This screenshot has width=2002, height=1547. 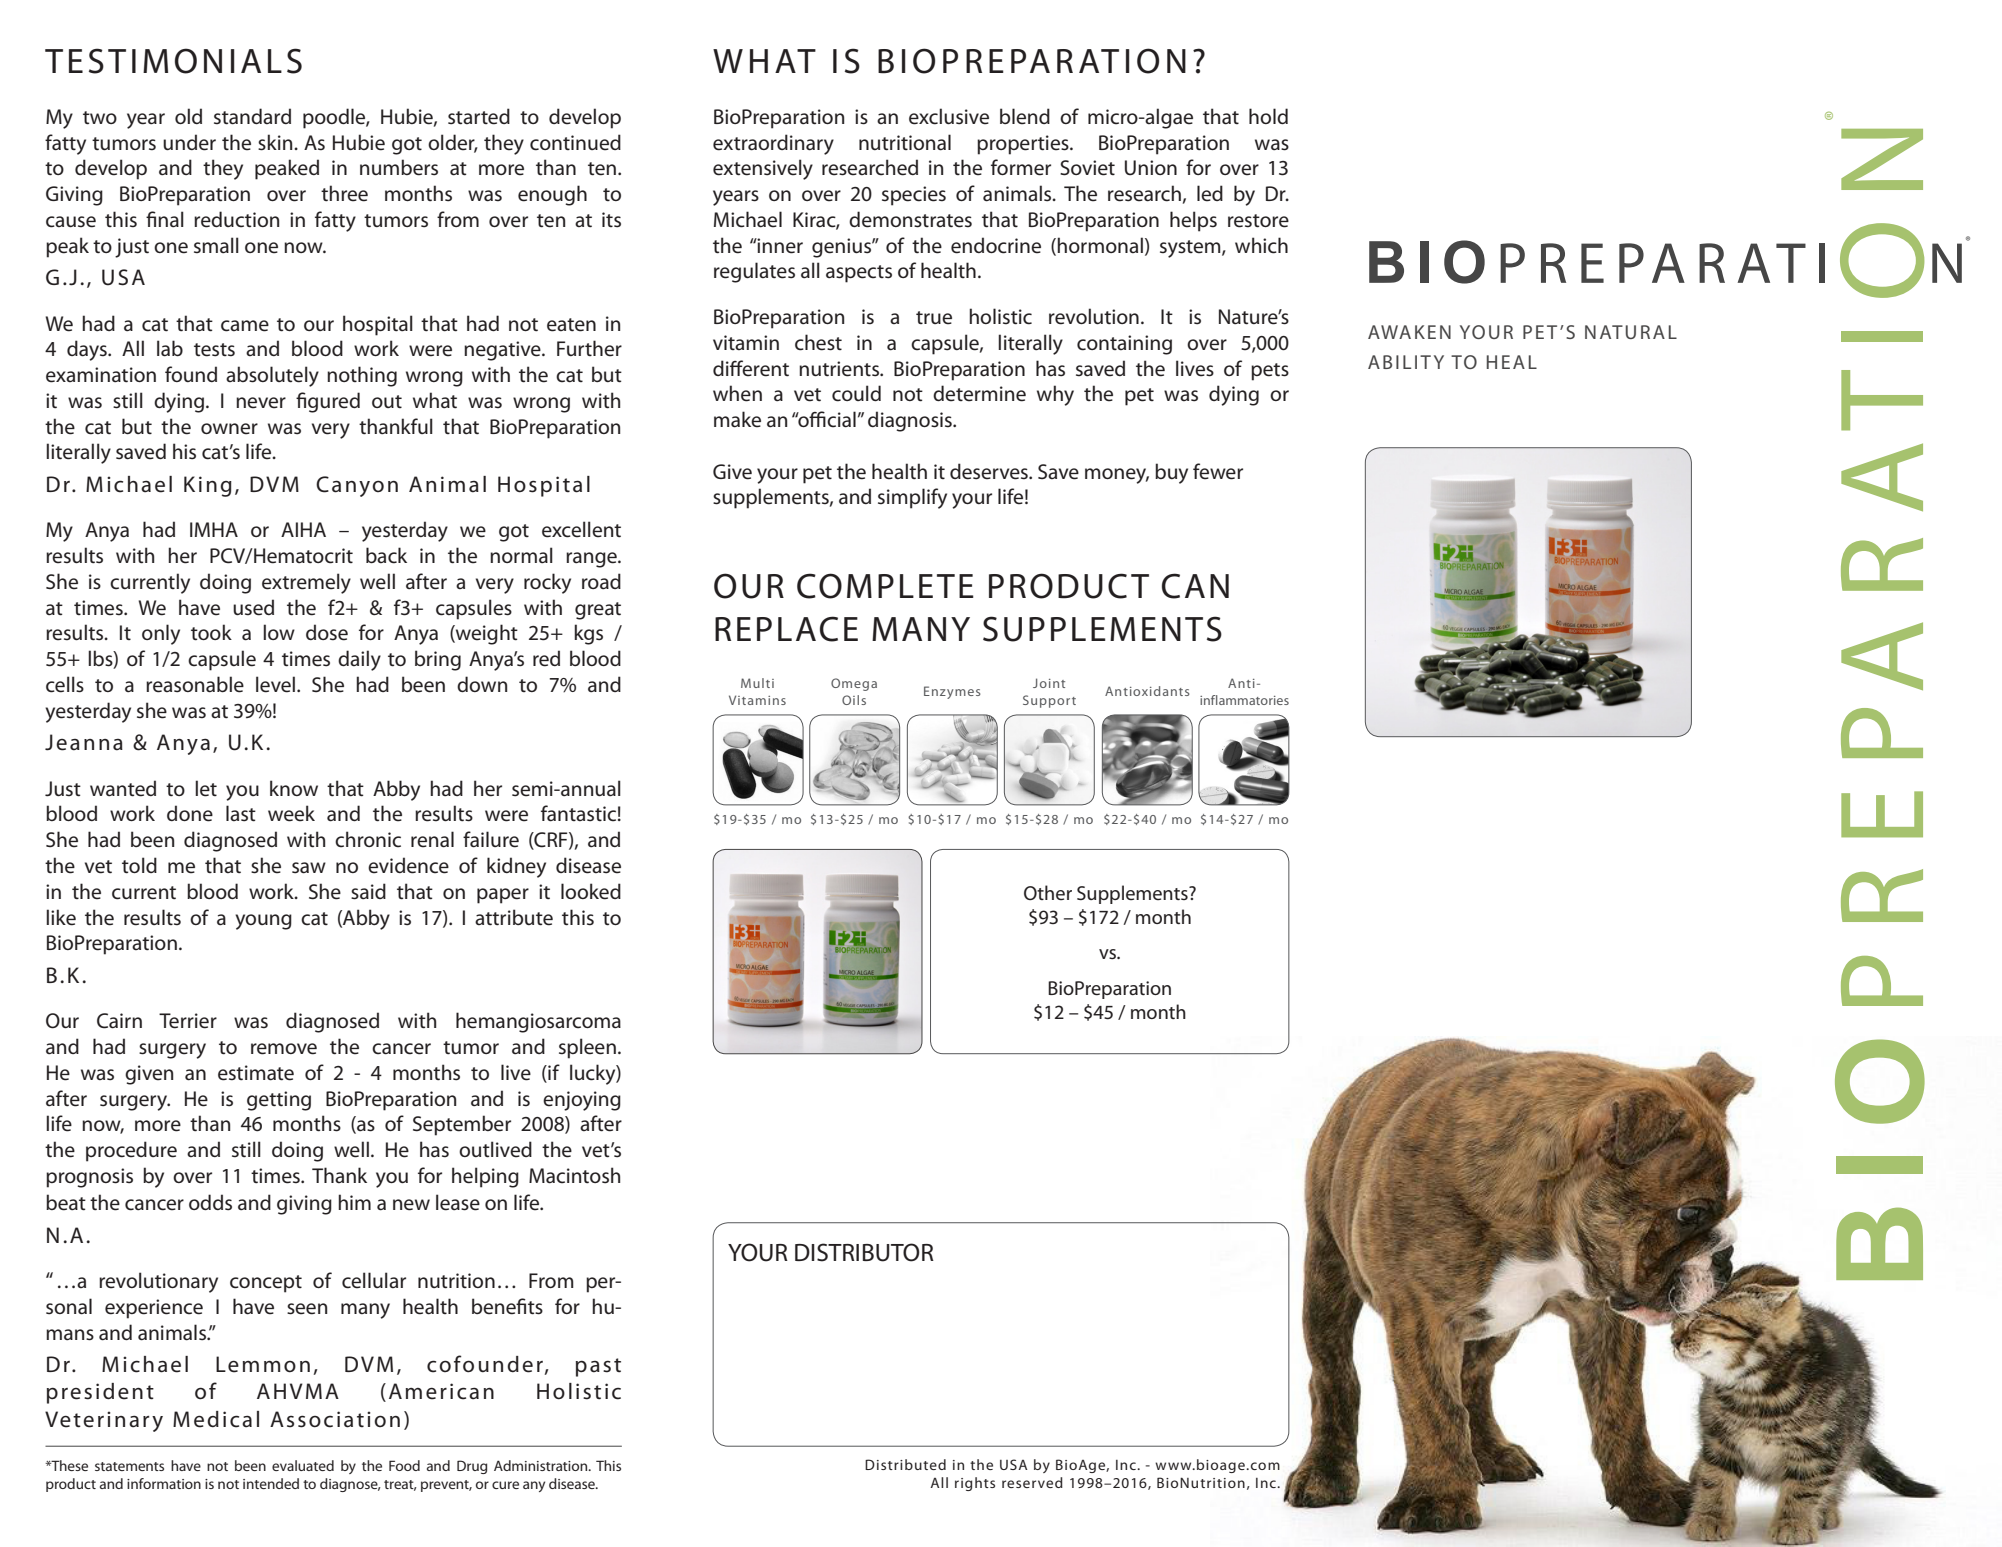 What do you see at coordinates (164, 1483) in the screenshot?
I see `information` at bounding box center [164, 1483].
